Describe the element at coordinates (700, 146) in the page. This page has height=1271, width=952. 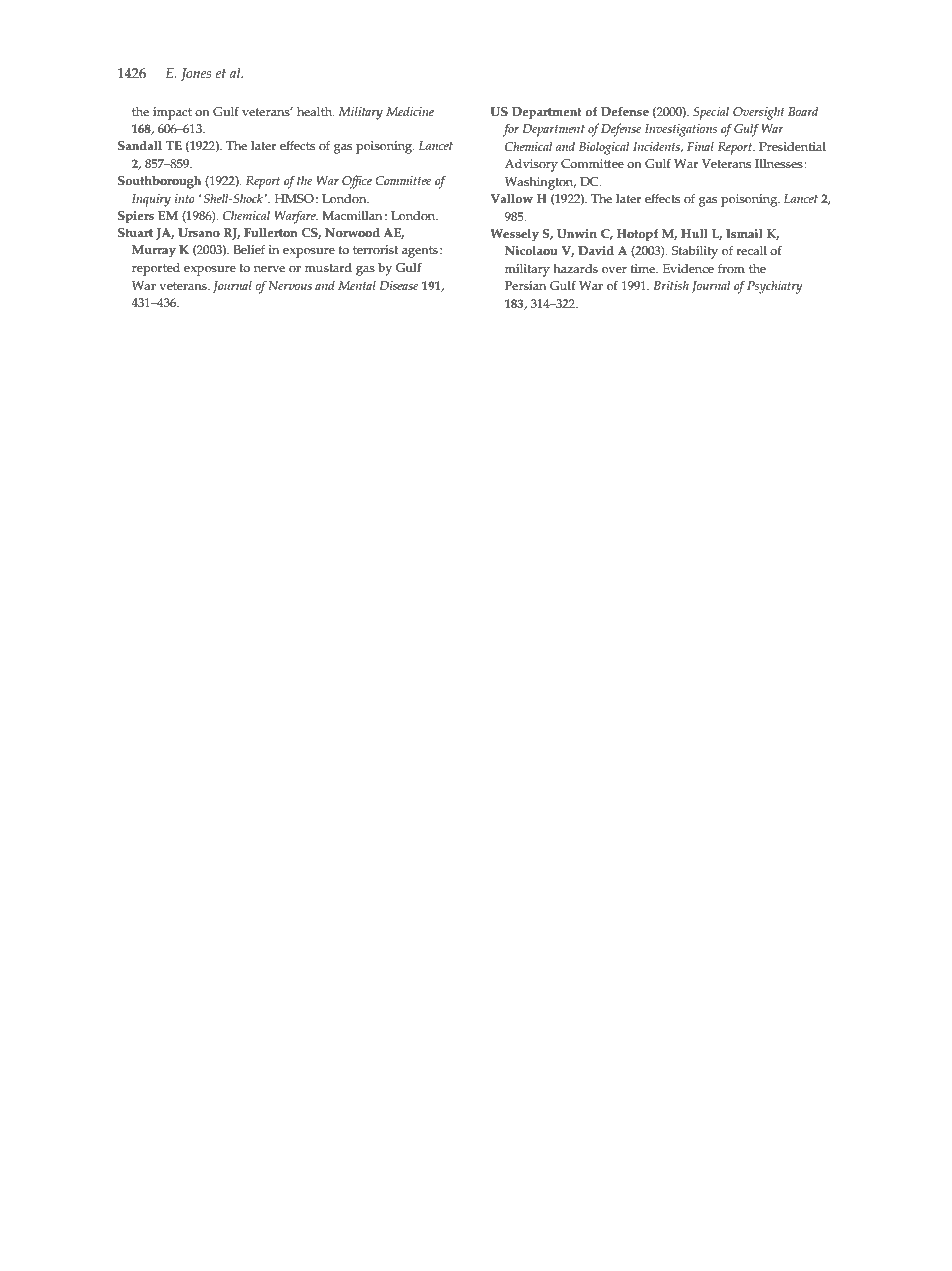
I see `Final` at that location.
